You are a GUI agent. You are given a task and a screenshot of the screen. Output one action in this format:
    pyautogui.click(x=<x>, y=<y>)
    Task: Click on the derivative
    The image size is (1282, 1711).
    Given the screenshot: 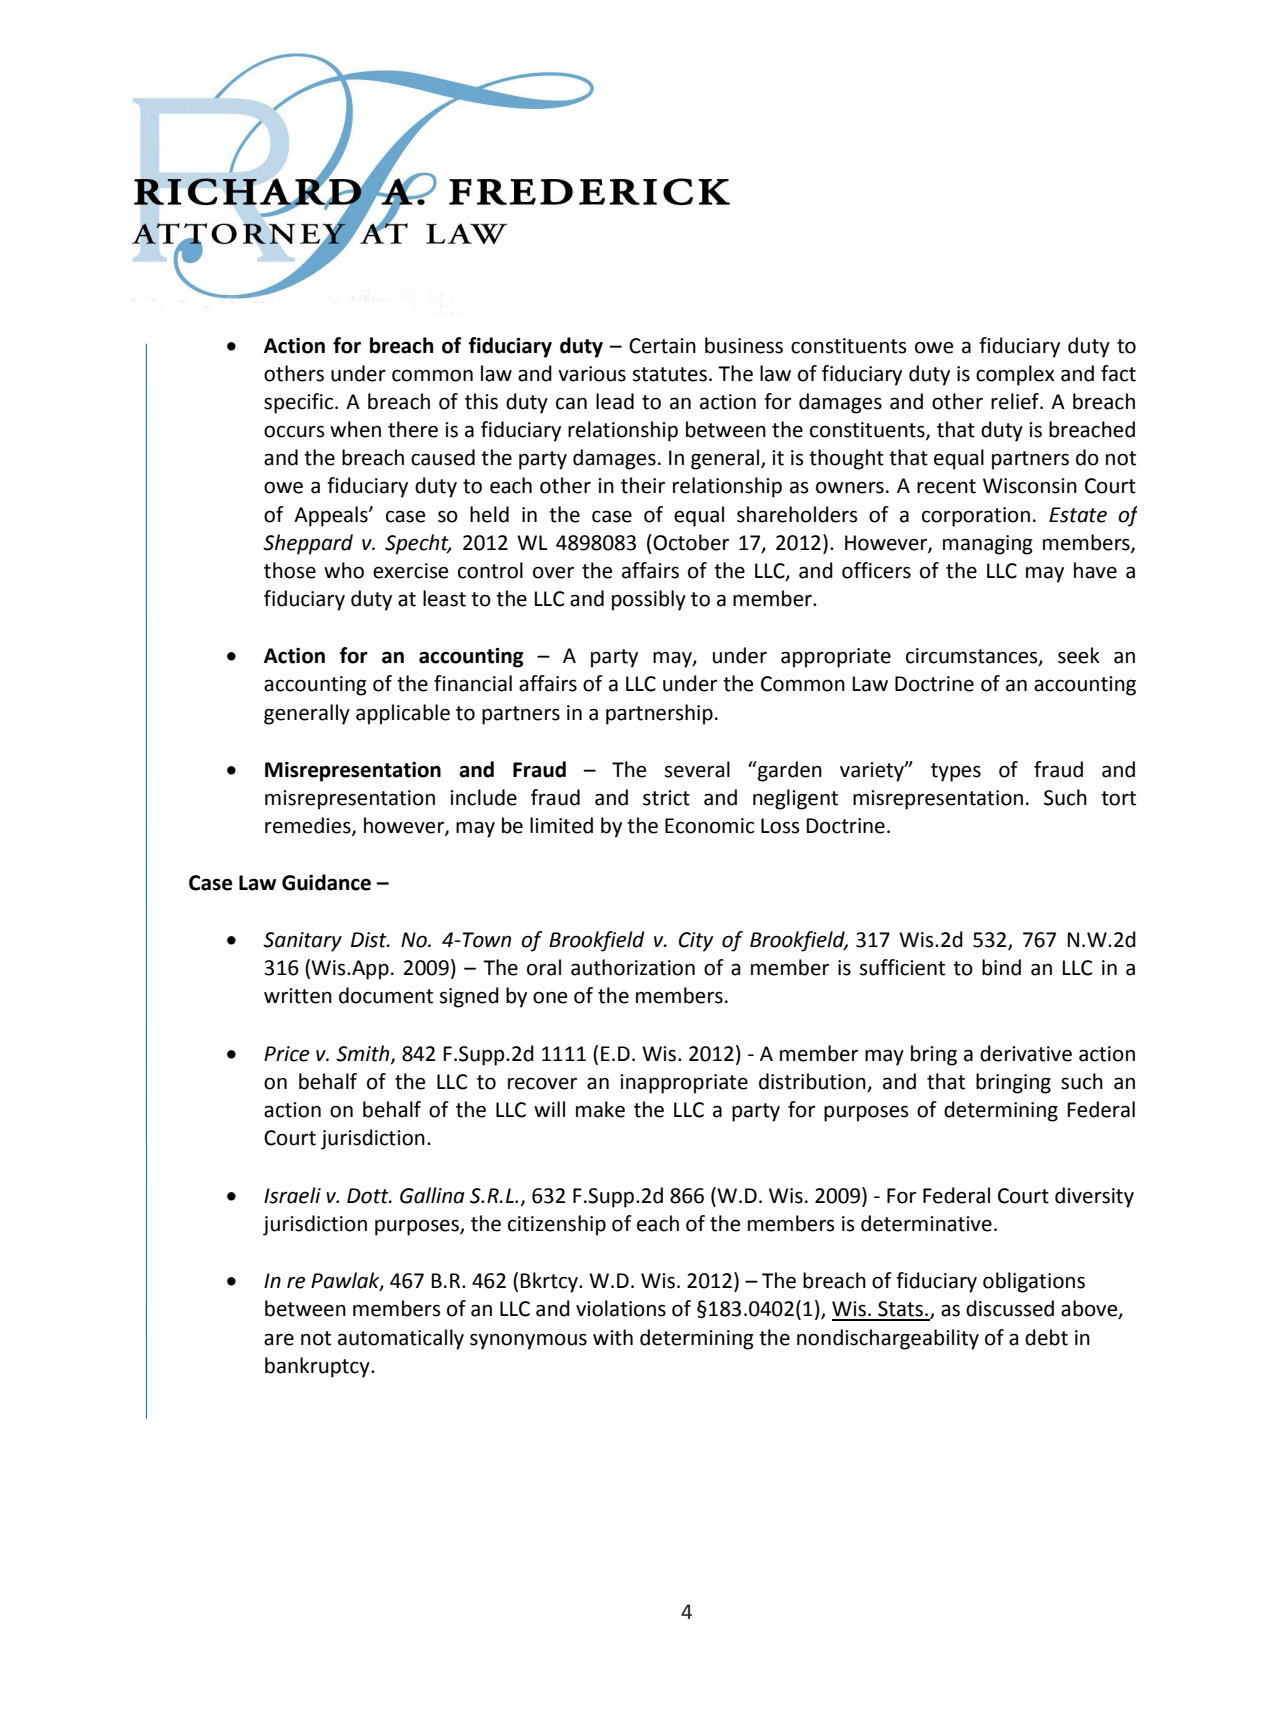 What is the action you would take?
    pyautogui.click(x=1026, y=1053)
